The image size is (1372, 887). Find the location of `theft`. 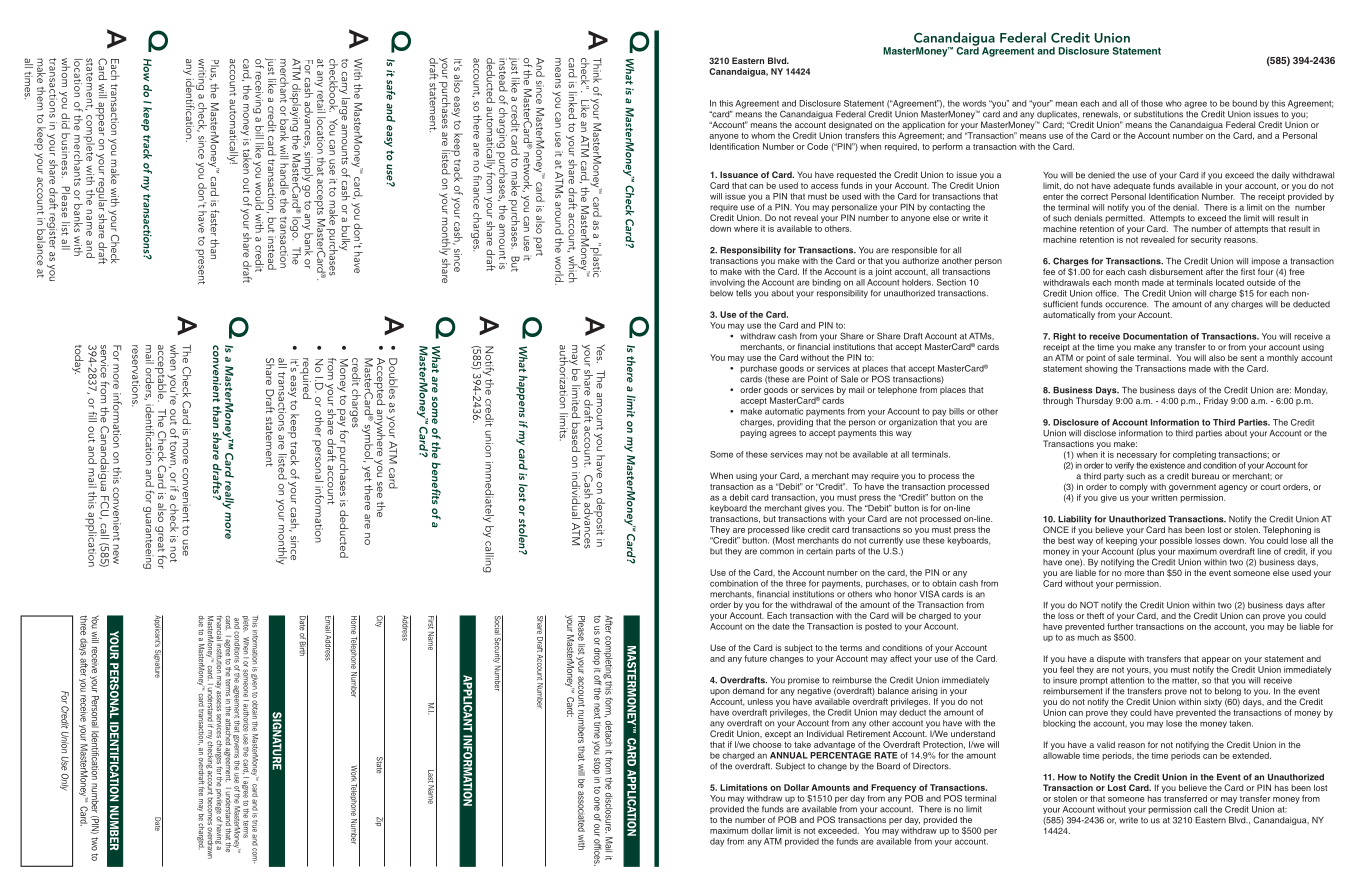

theft is located at coordinates (1095, 615).
